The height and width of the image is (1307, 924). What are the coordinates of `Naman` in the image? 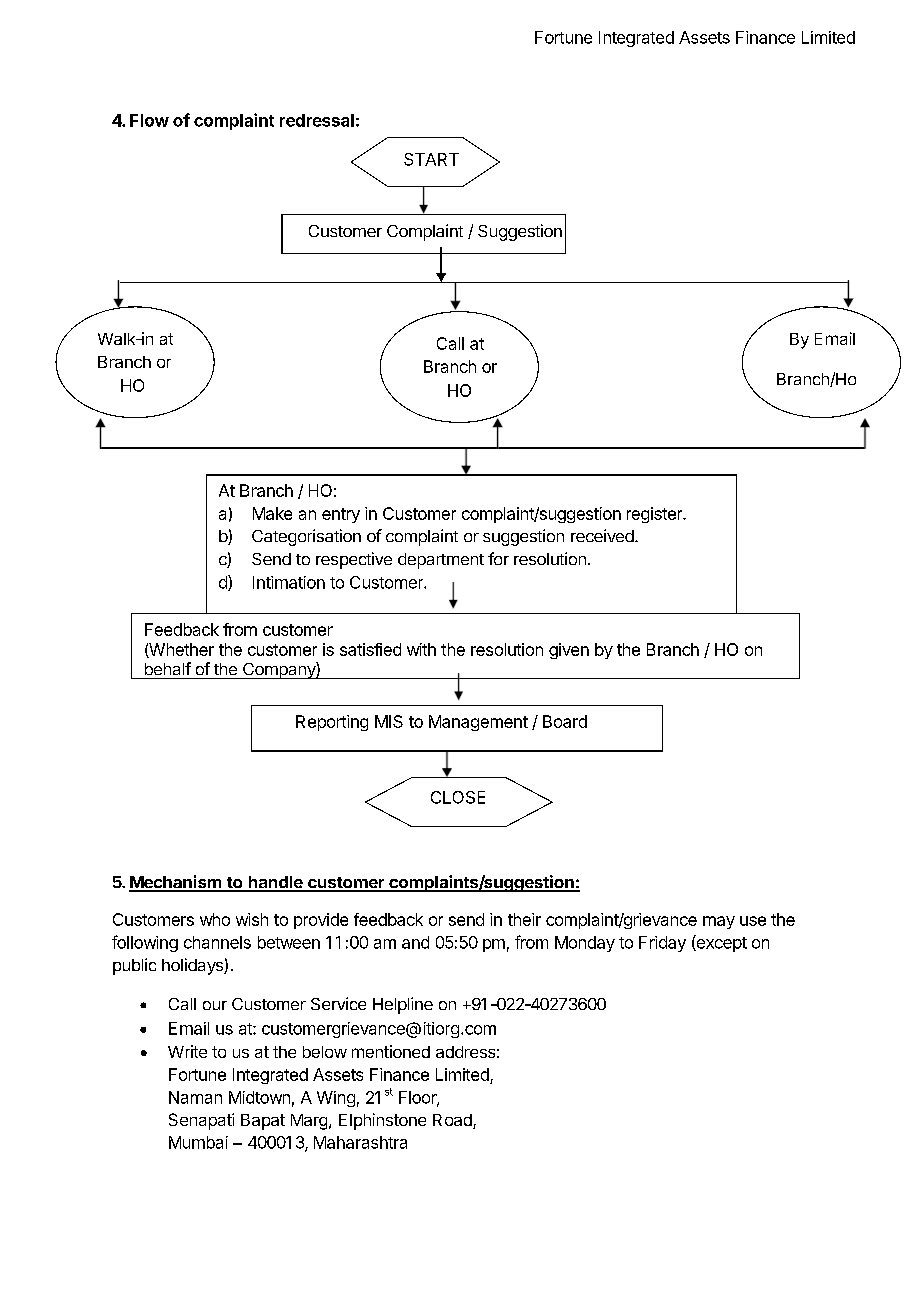 It's located at (195, 1097).
